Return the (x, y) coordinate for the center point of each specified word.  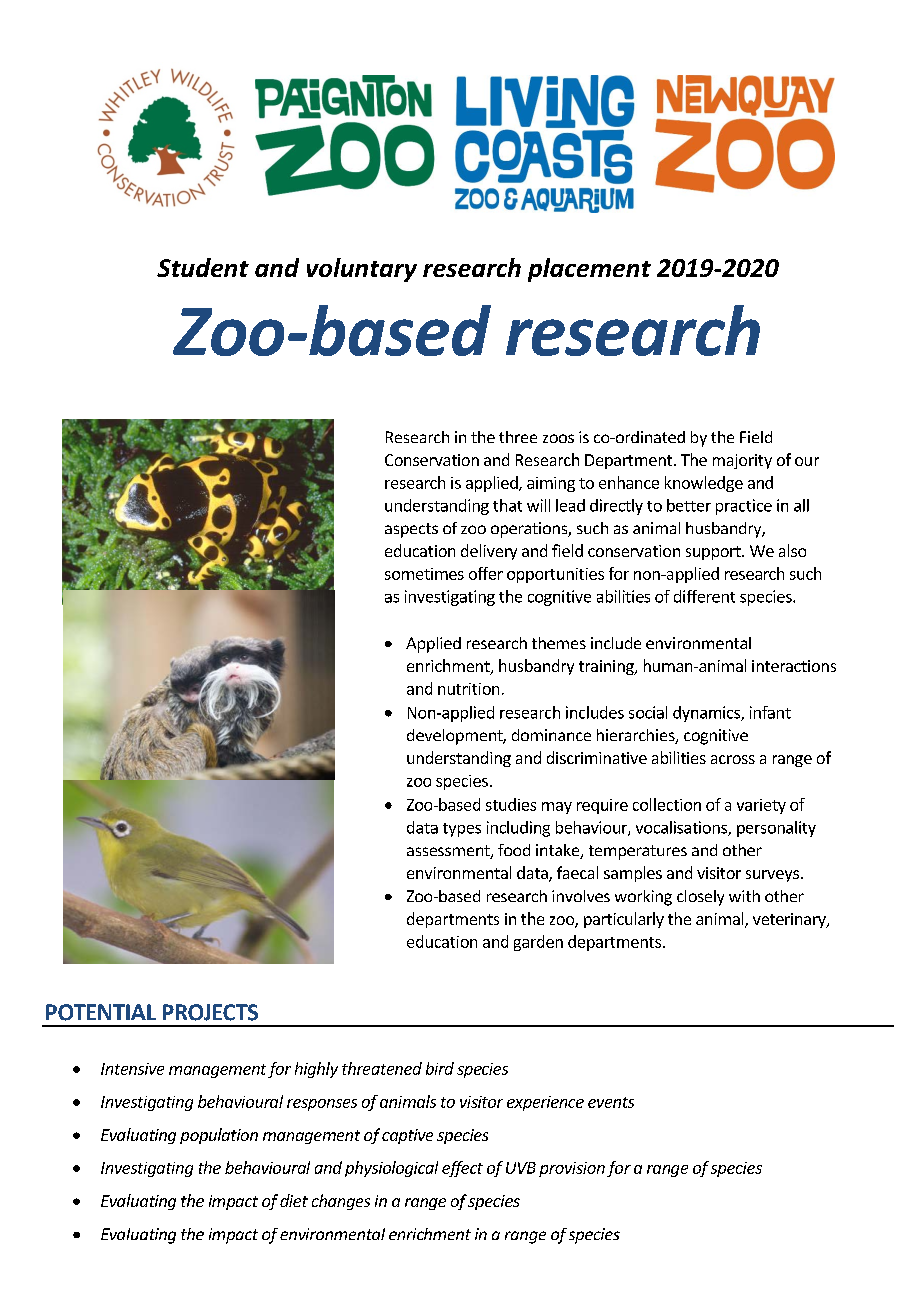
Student (203, 267)
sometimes (424, 574)
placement (589, 270)
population (219, 1136)
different (704, 596)
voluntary (362, 270)
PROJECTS (210, 1012)
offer (486, 573)
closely (700, 898)
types (462, 830)
